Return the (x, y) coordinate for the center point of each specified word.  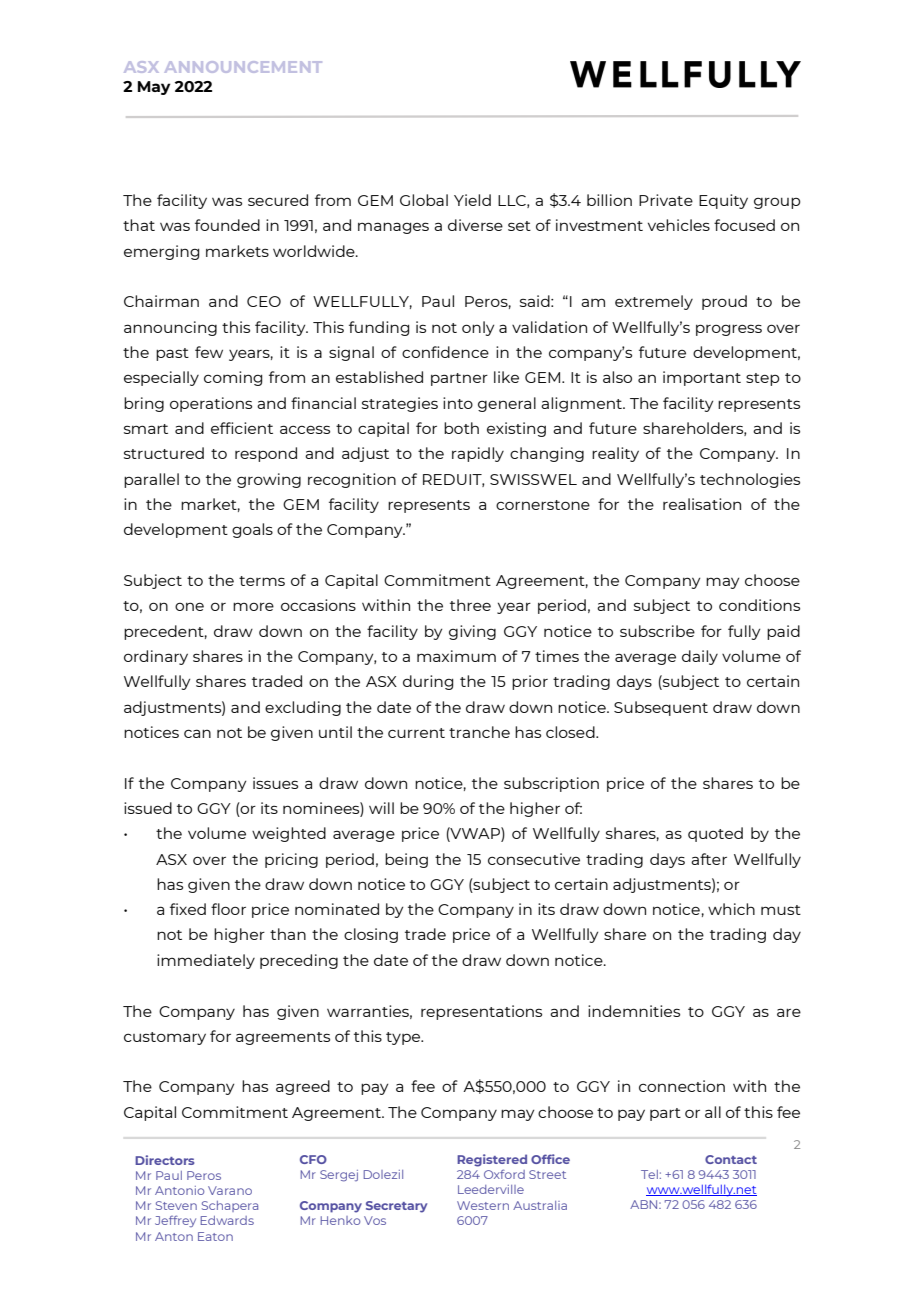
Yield (472, 200)
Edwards (227, 1220)
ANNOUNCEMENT (243, 67)
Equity (723, 201)
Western (483, 1205)
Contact (731, 1159)
